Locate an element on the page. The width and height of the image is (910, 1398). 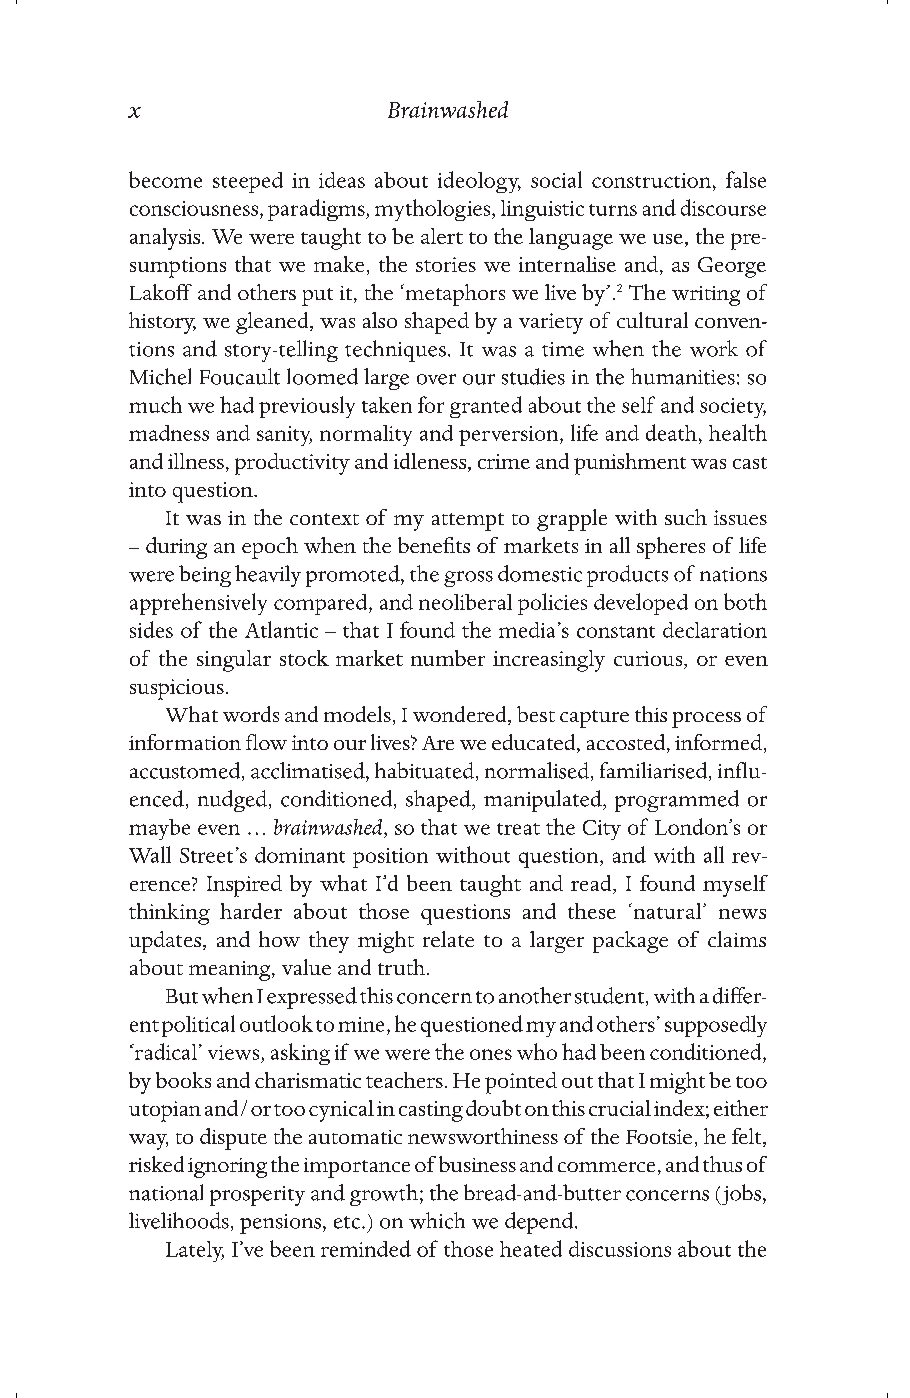
mythologies is located at coordinates (434, 210).
